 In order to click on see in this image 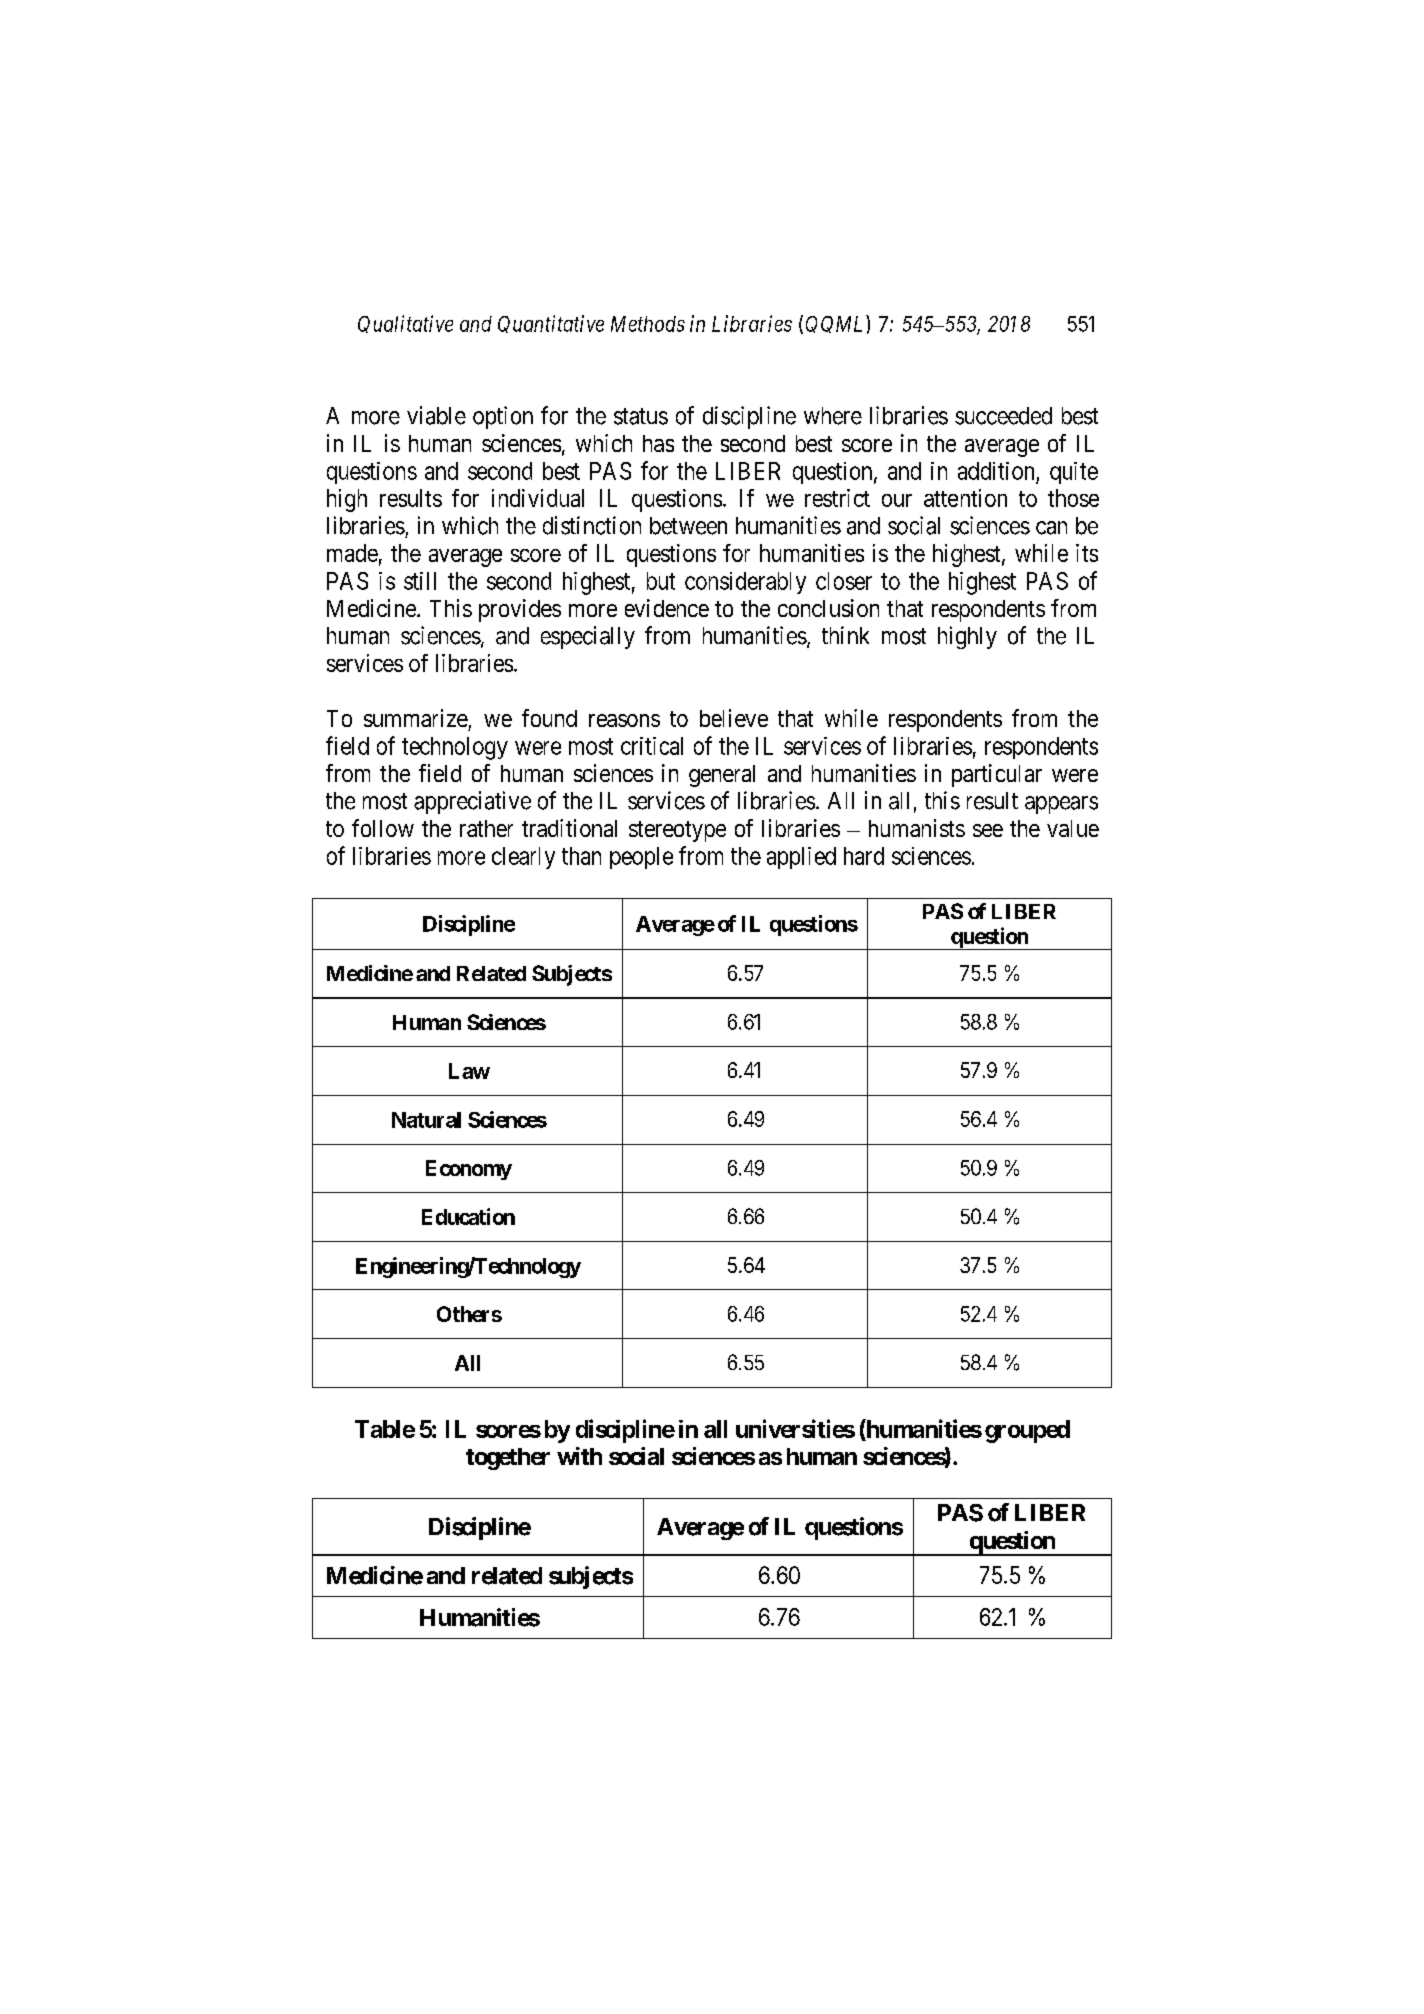, I will do `click(988, 830)`.
